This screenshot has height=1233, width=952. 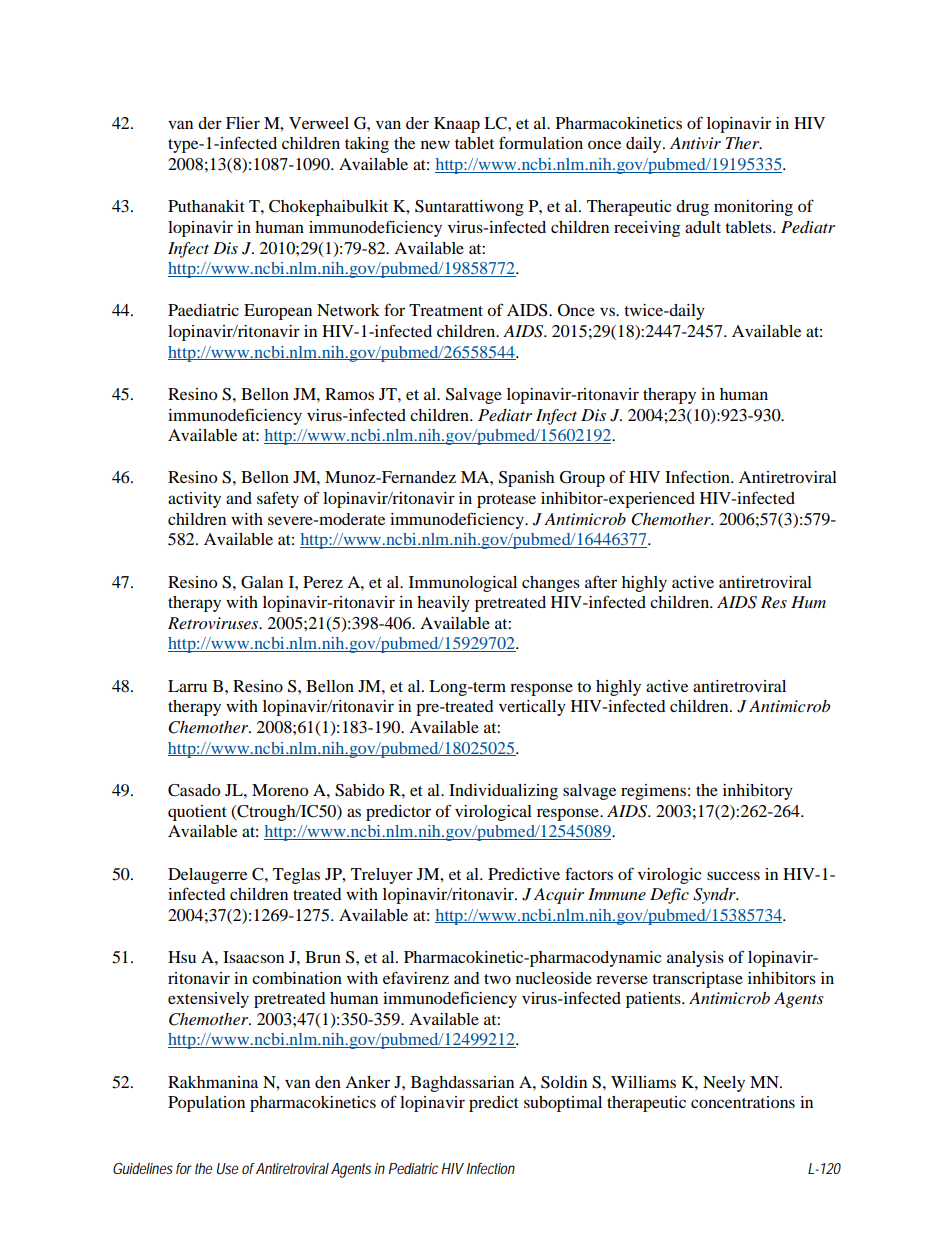 What do you see at coordinates (323, 582) in the screenshot?
I see `Perez` at bounding box center [323, 582].
